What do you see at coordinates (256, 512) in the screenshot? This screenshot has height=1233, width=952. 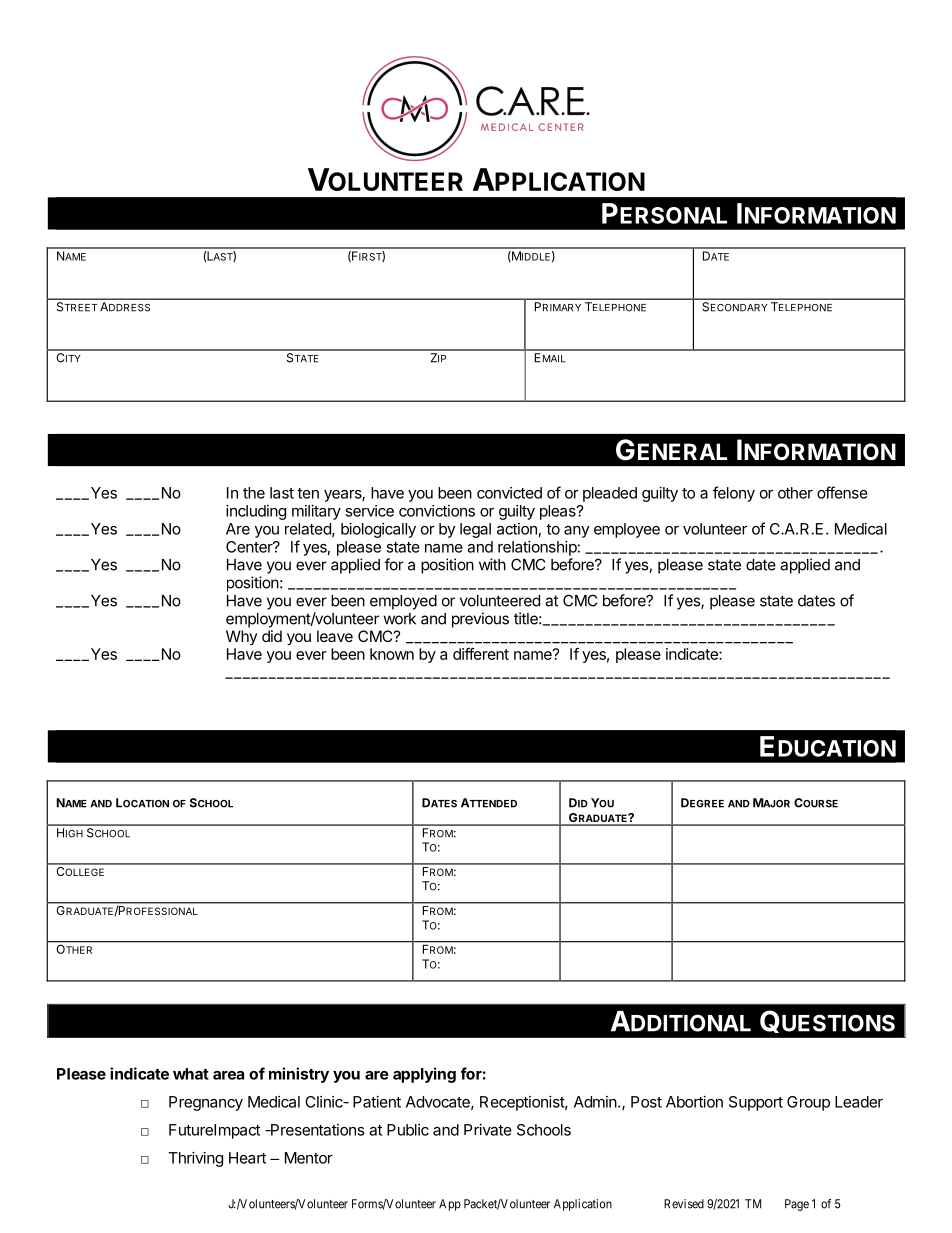 I see `including` at bounding box center [256, 512].
